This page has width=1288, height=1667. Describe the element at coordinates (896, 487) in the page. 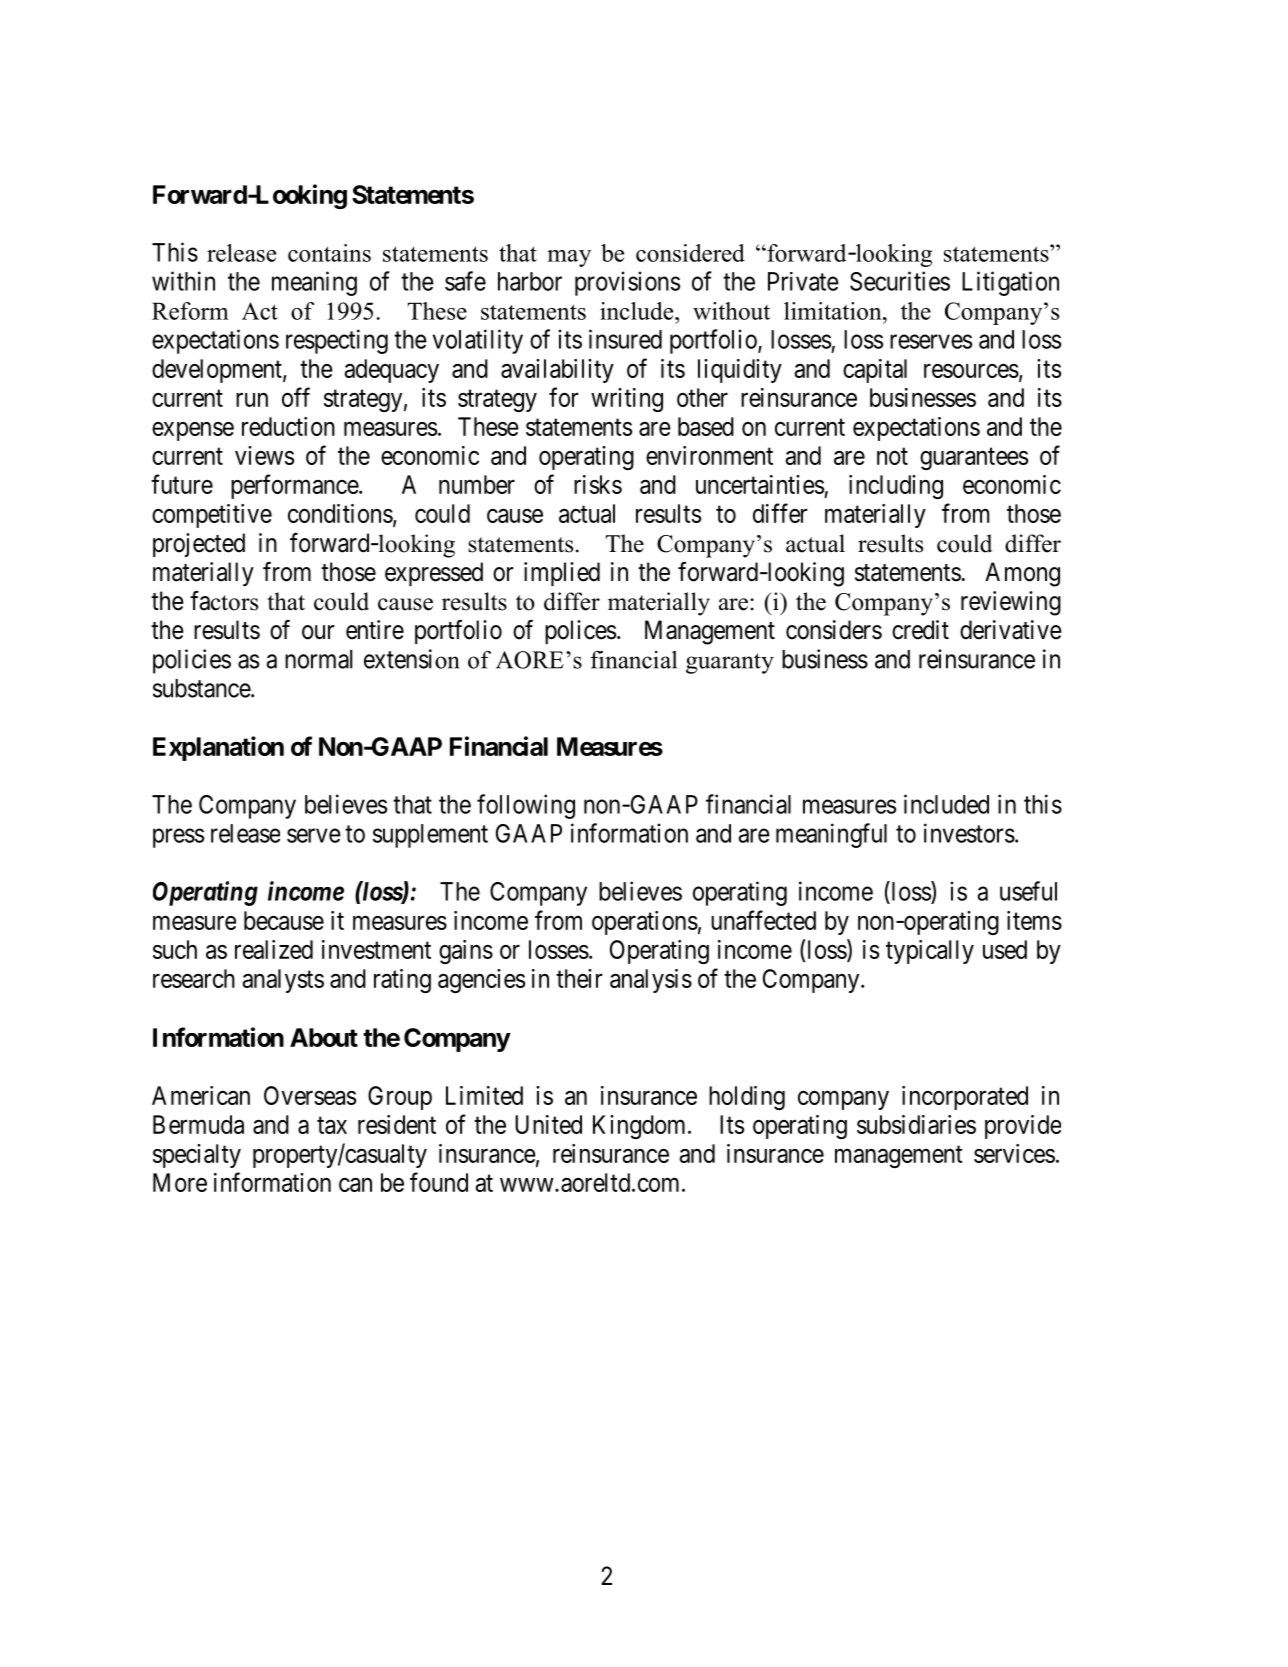

I see `including` at that location.
